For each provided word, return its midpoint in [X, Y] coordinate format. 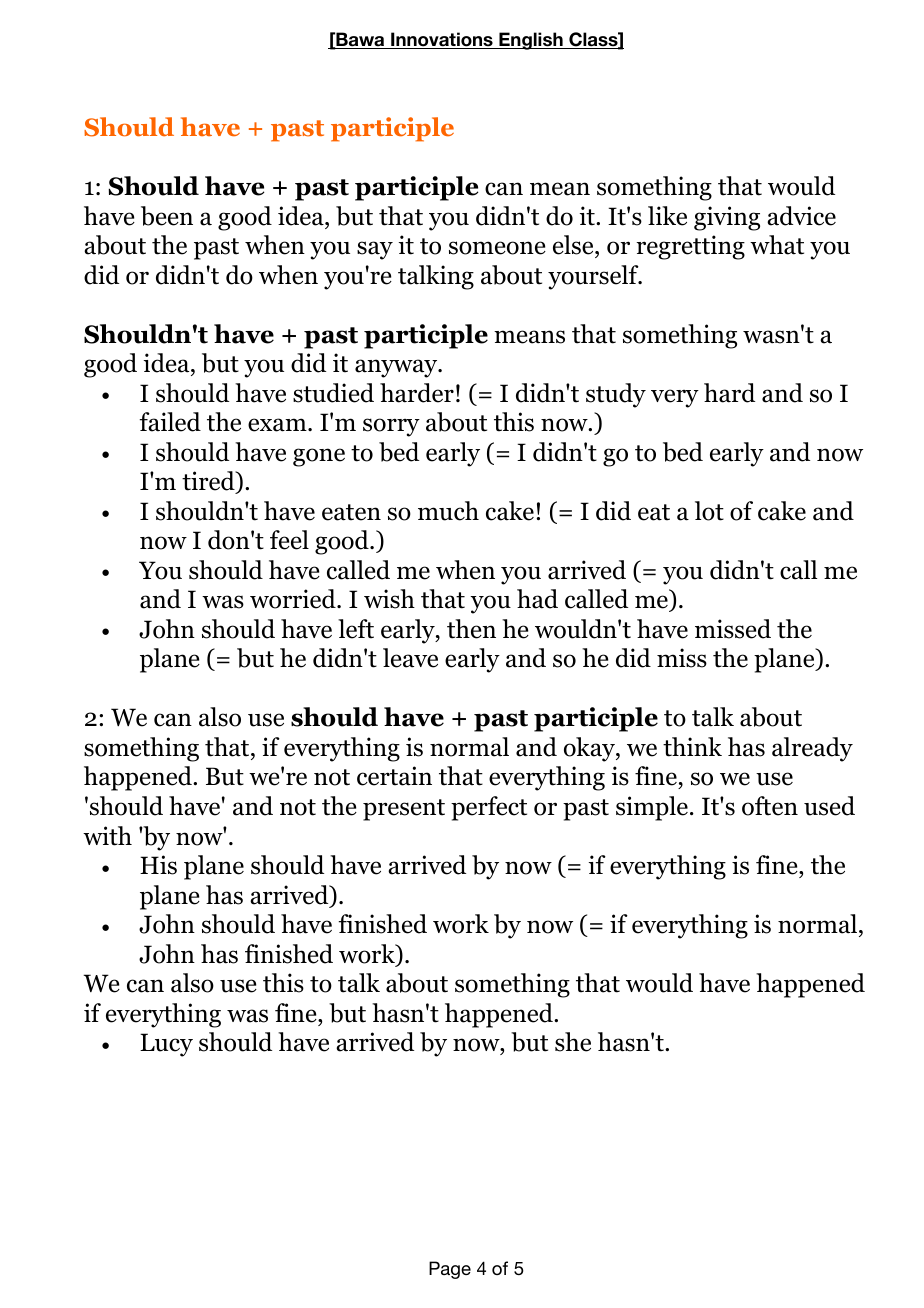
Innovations [442, 40]
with [107, 836]
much [448, 511]
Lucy [166, 1045]
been [167, 216]
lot [709, 511]
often [770, 806]
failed [170, 422]
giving [727, 218]
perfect [489, 808]
